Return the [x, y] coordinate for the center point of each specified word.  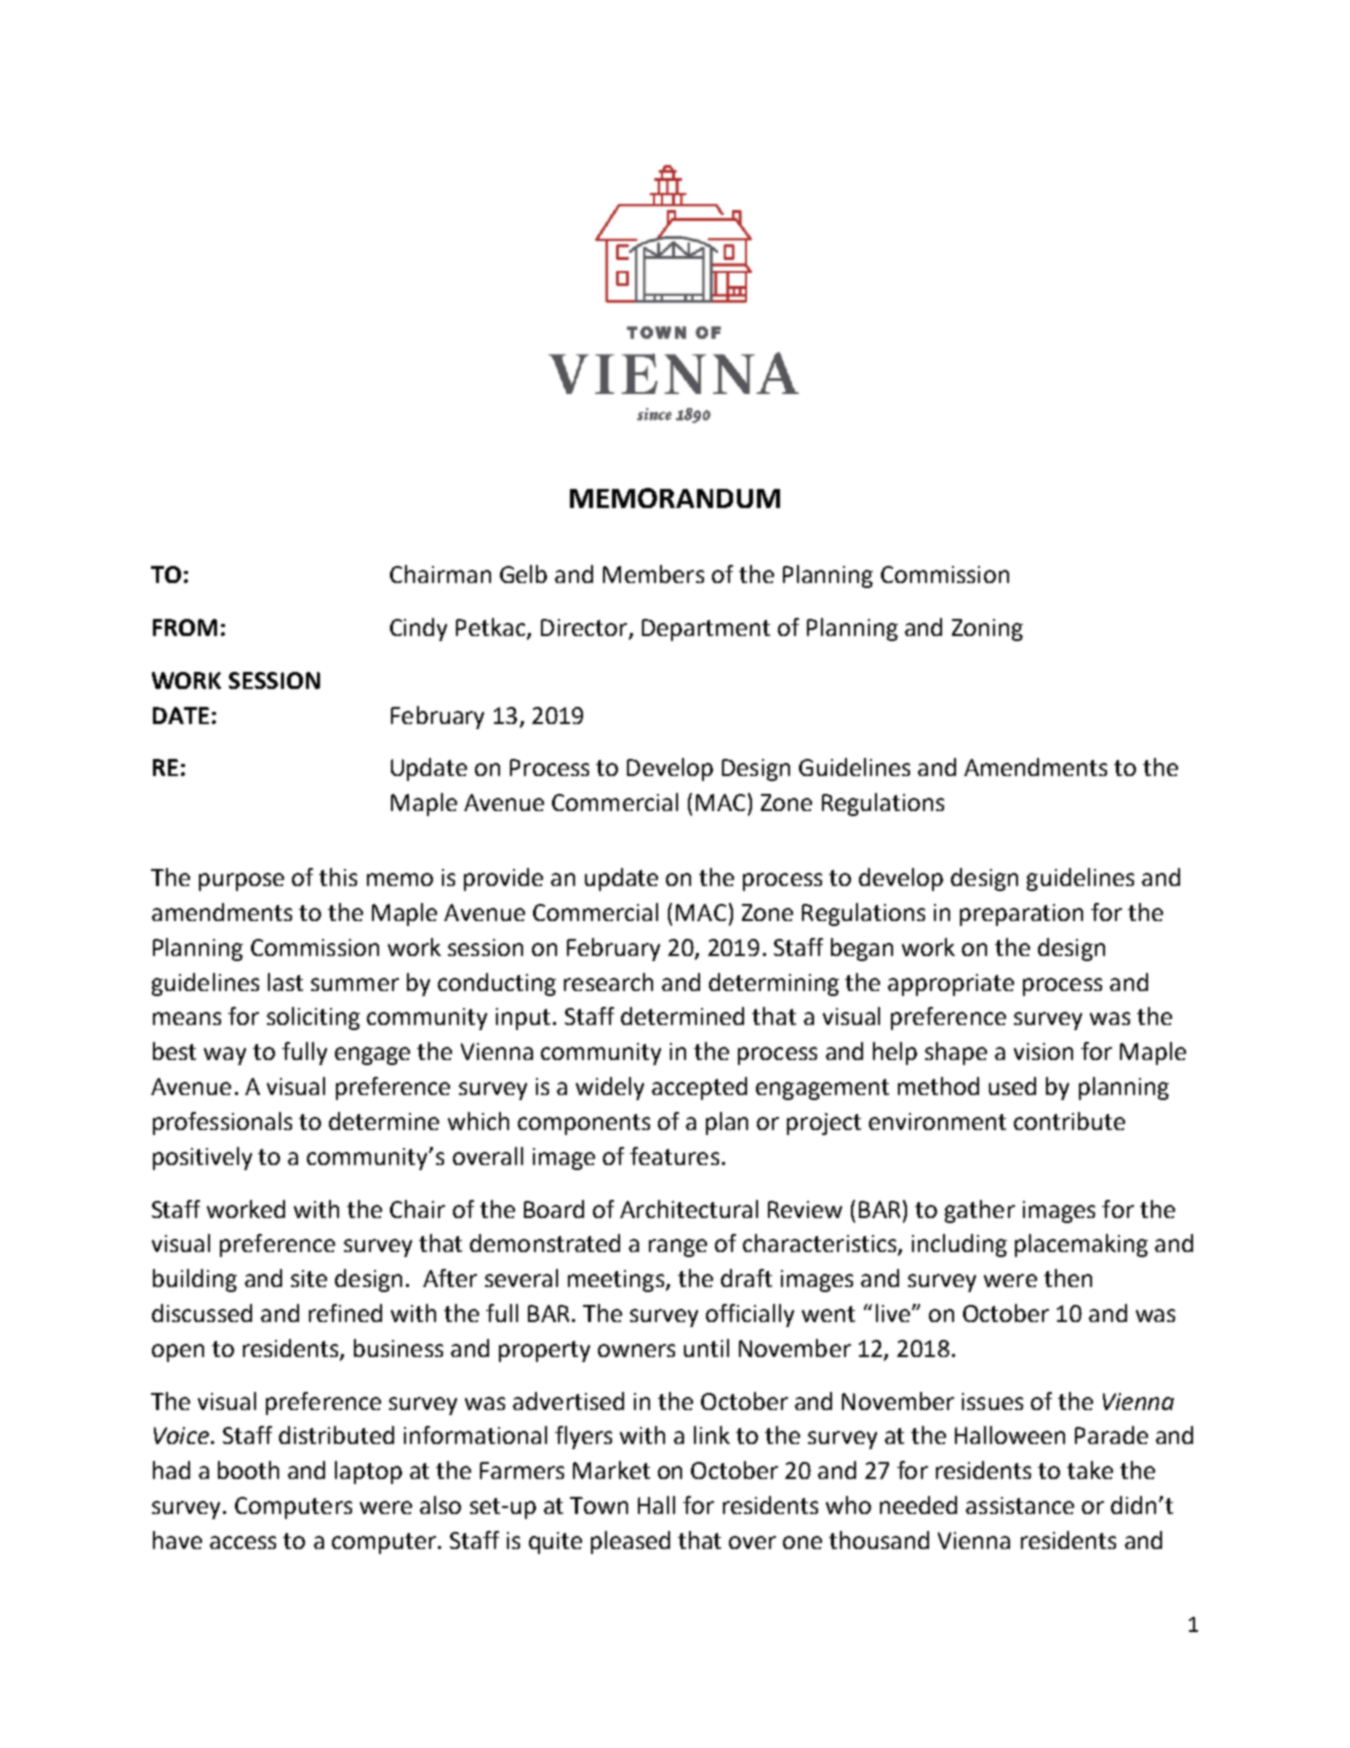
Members [653, 574]
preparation [1021, 915]
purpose [241, 882]
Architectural [689, 1209]
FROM [185, 627]
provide [503, 879]
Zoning [987, 630]
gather [980, 1211]
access [243, 1542]
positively [202, 1158]
